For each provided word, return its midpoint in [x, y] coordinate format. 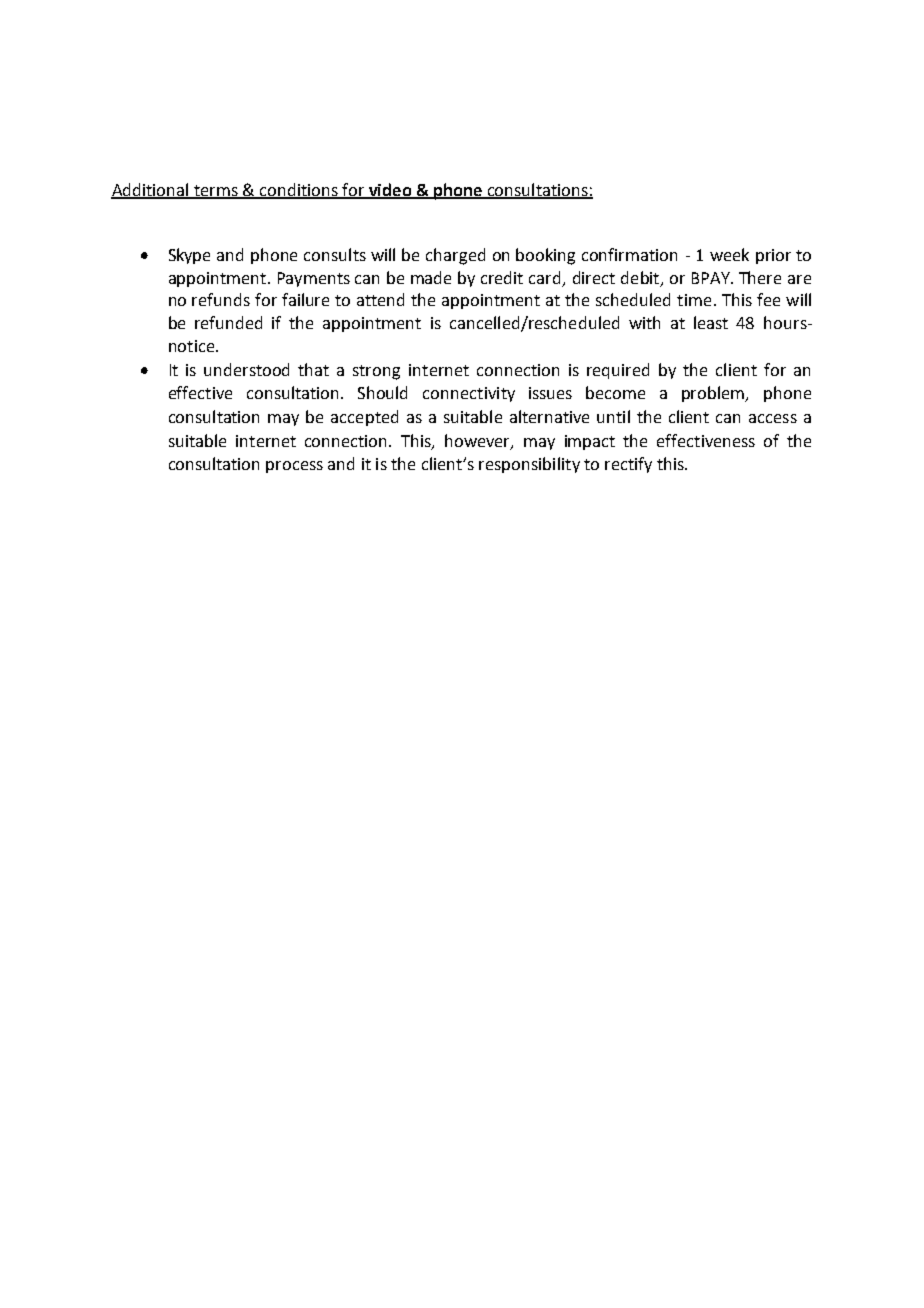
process [294, 467]
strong [376, 372]
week [729, 254]
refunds [221, 299]
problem [714, 394]
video [390, 190]
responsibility [529, 465]
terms [216, 191]
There [760, 277]
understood [246, 369]
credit [502, 277]
